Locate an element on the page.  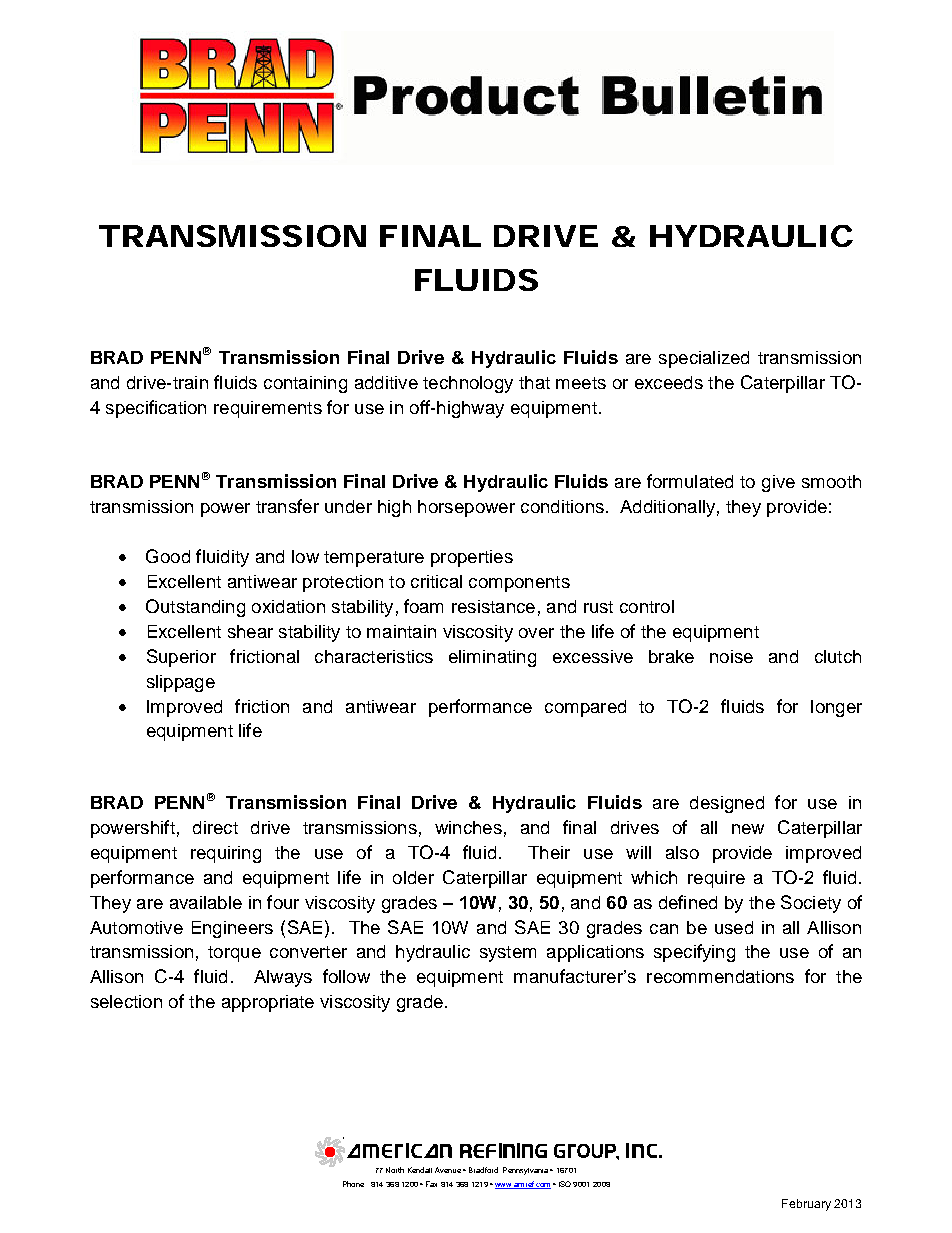
Avenue is located at coordinates (448, 1170).
